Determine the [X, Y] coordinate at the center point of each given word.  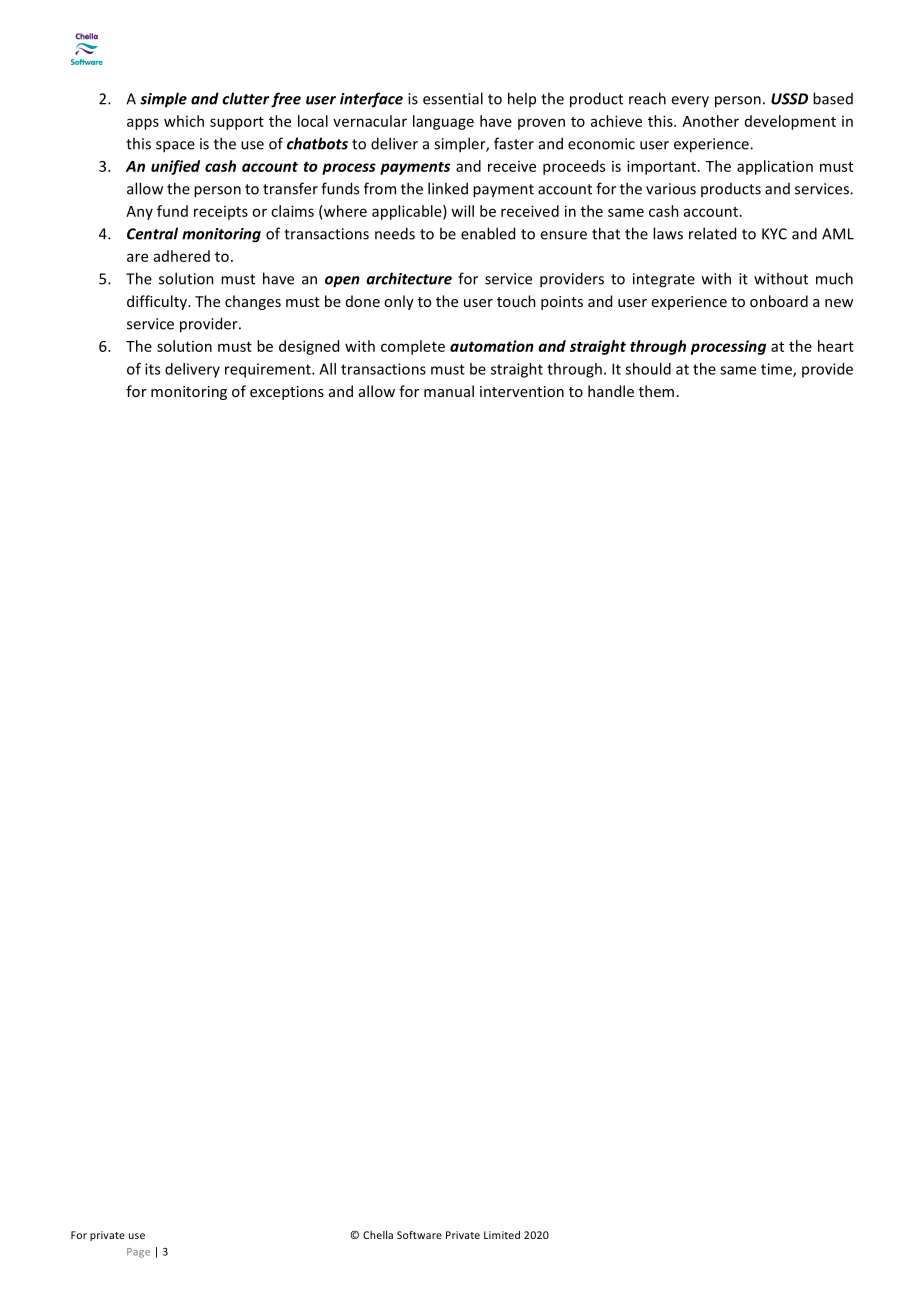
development [790, 122]
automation [492, 346]
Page [138, 1253]
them [656, 391]
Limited [502, 1235]
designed [309, 347]
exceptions [287, 393]
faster [514, 143]
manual [449, 391]
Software [419, 1235]
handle [611, 391]
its [152, 369]
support [237, 123]
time [777, 370]
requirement [269, 370]
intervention [522, 391]
